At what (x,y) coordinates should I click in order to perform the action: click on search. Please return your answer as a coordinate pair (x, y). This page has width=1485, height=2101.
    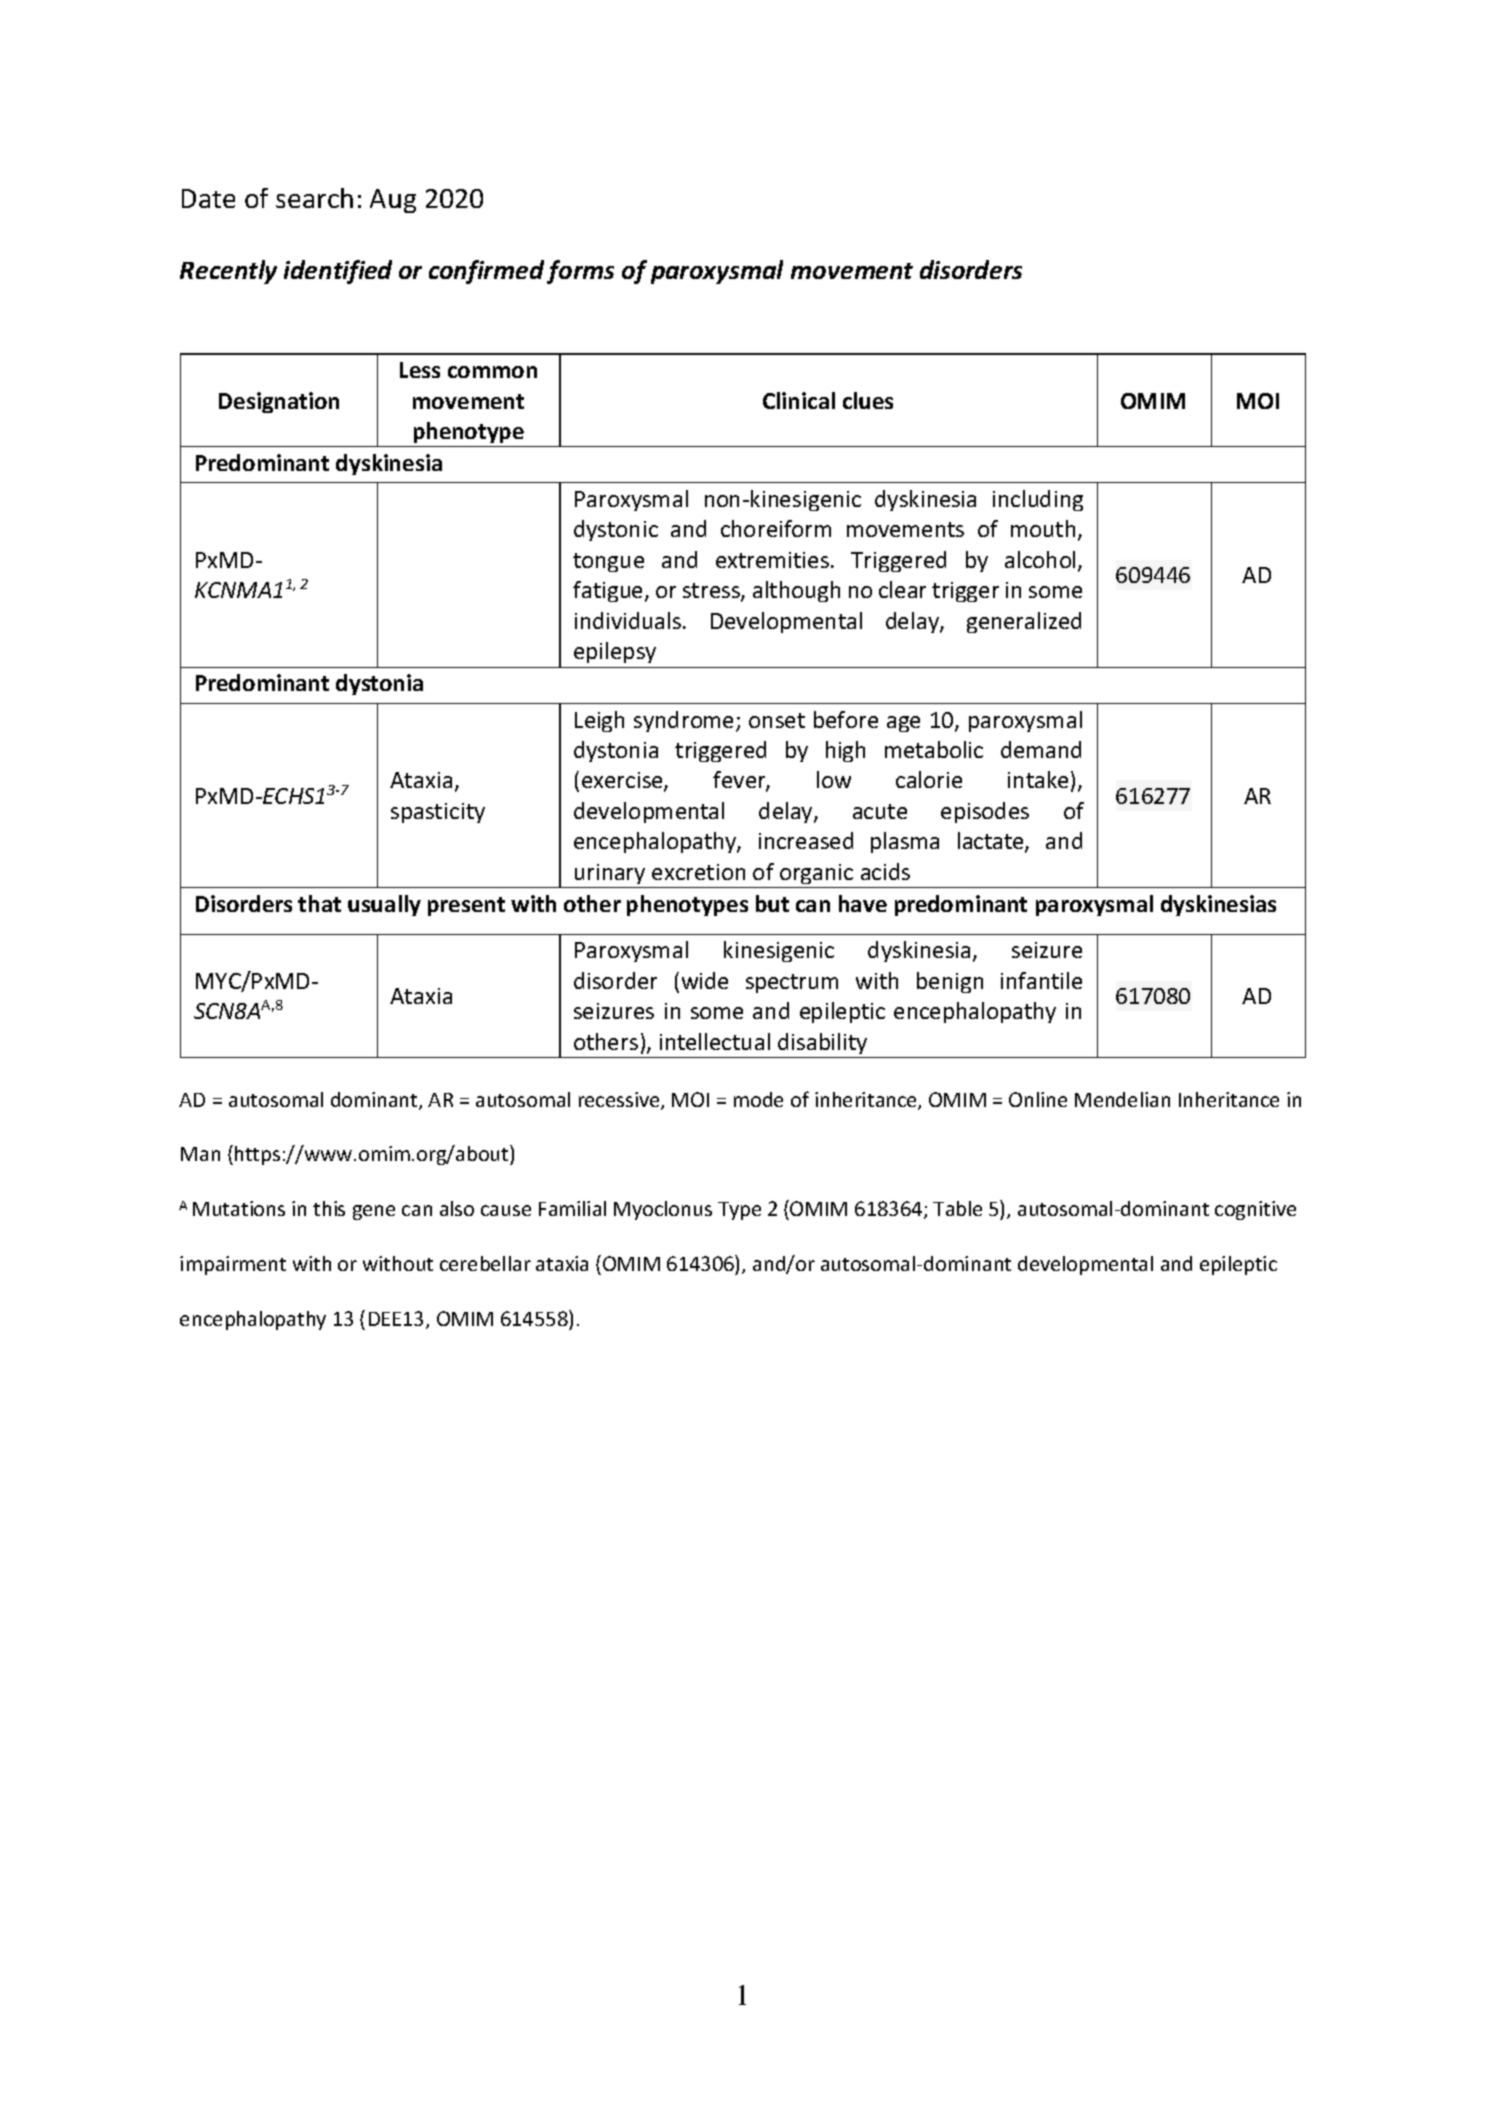
    Looking at the image, I should click on (314, 198).
